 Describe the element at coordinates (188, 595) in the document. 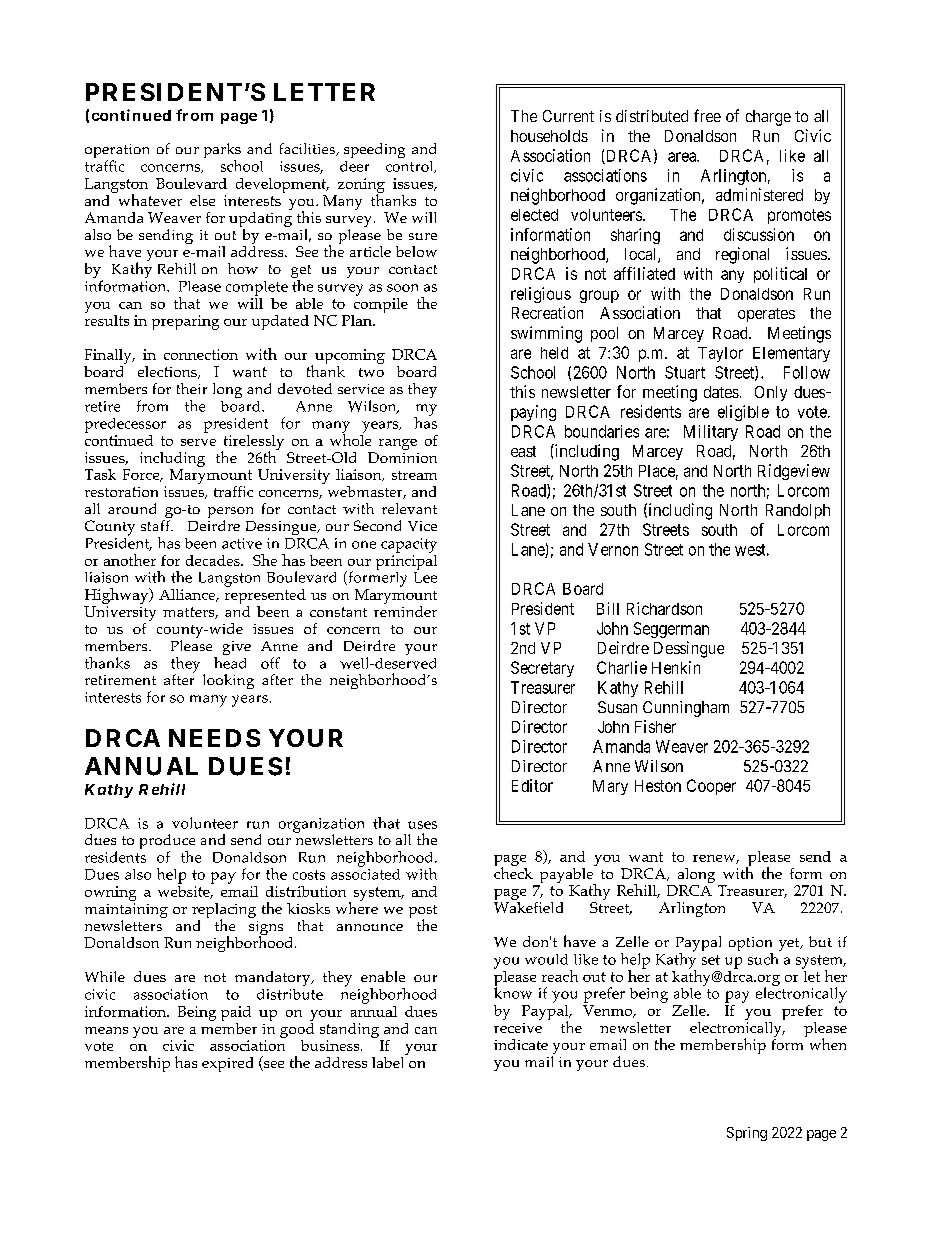

I see `Alliance` at that location.
